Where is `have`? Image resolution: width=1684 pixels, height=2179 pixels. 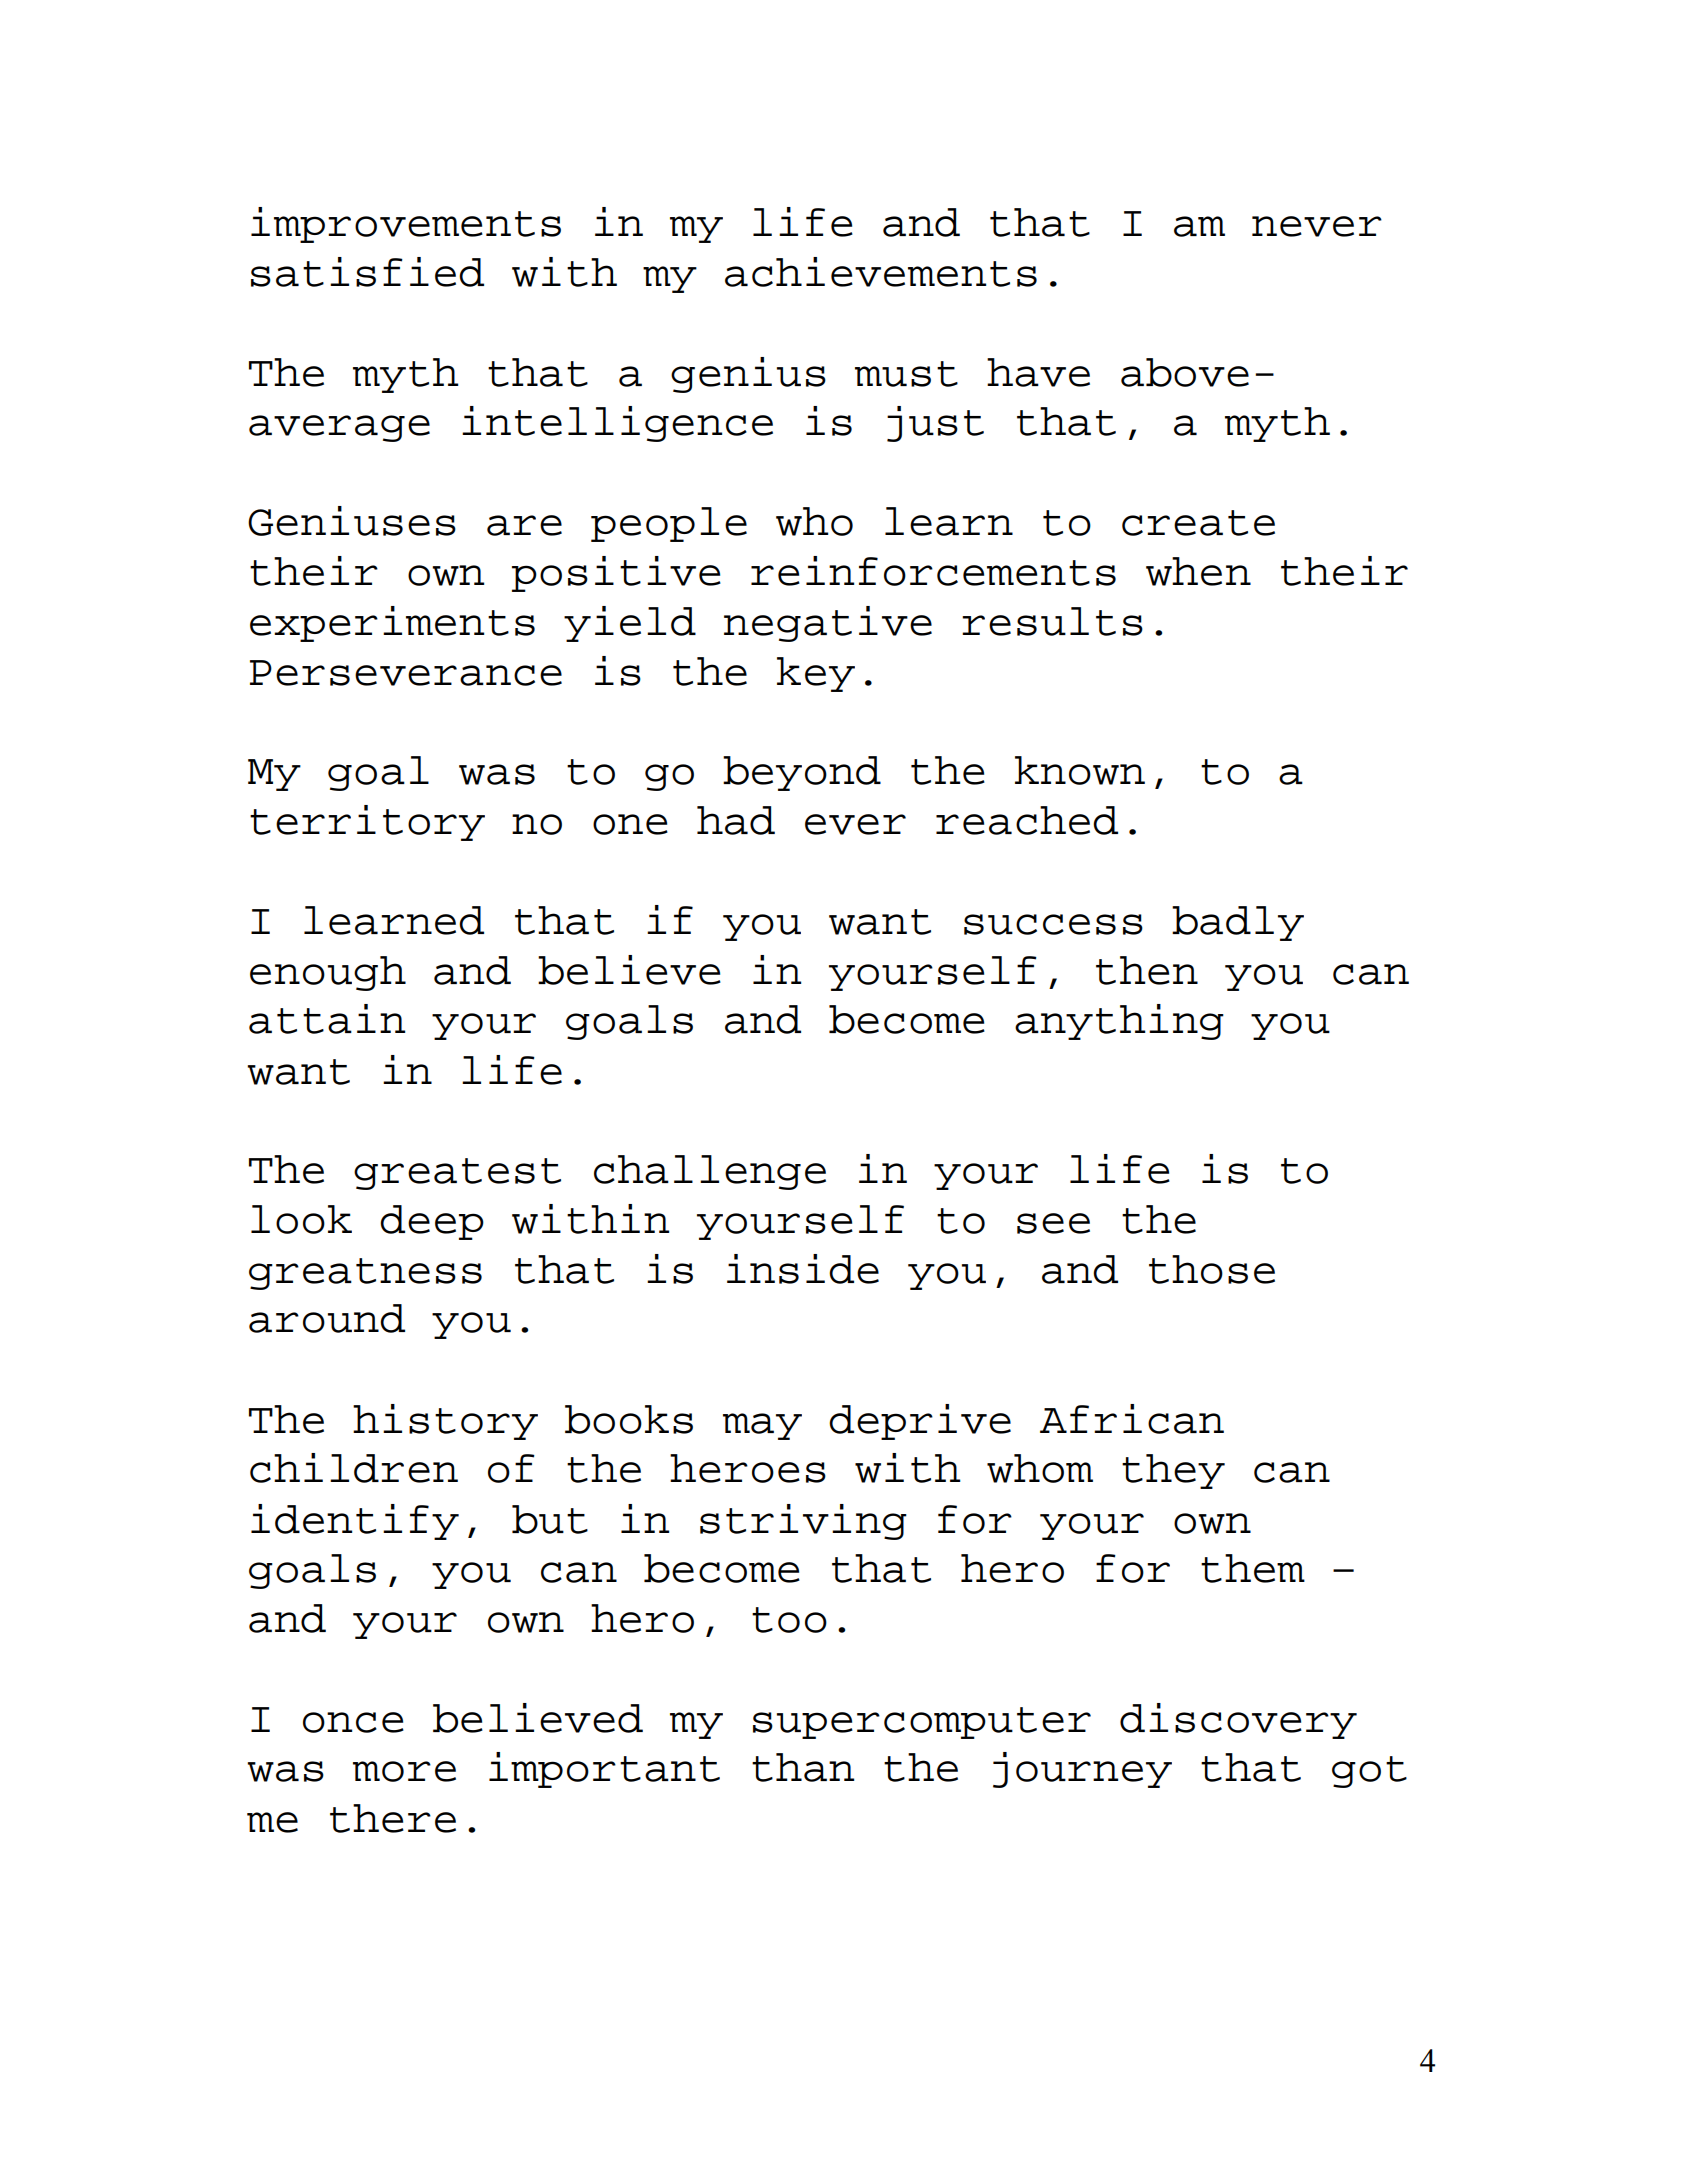 have is located at coordinates (1038, 372).
